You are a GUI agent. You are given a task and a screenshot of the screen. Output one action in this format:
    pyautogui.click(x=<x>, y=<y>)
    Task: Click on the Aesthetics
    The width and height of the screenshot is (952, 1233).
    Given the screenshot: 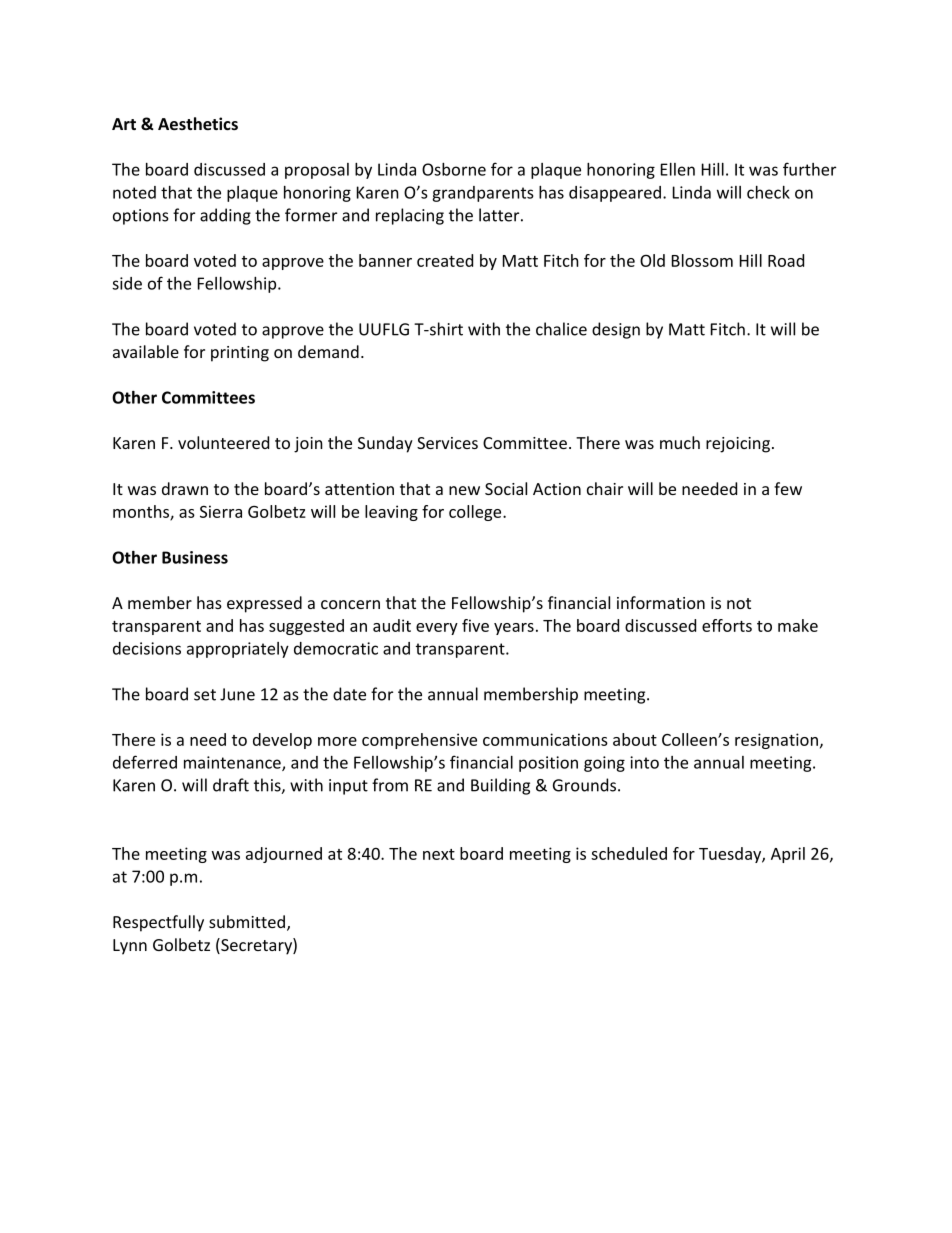 What is the action you would take?
    pyautogui.click(x=198, y=123)
